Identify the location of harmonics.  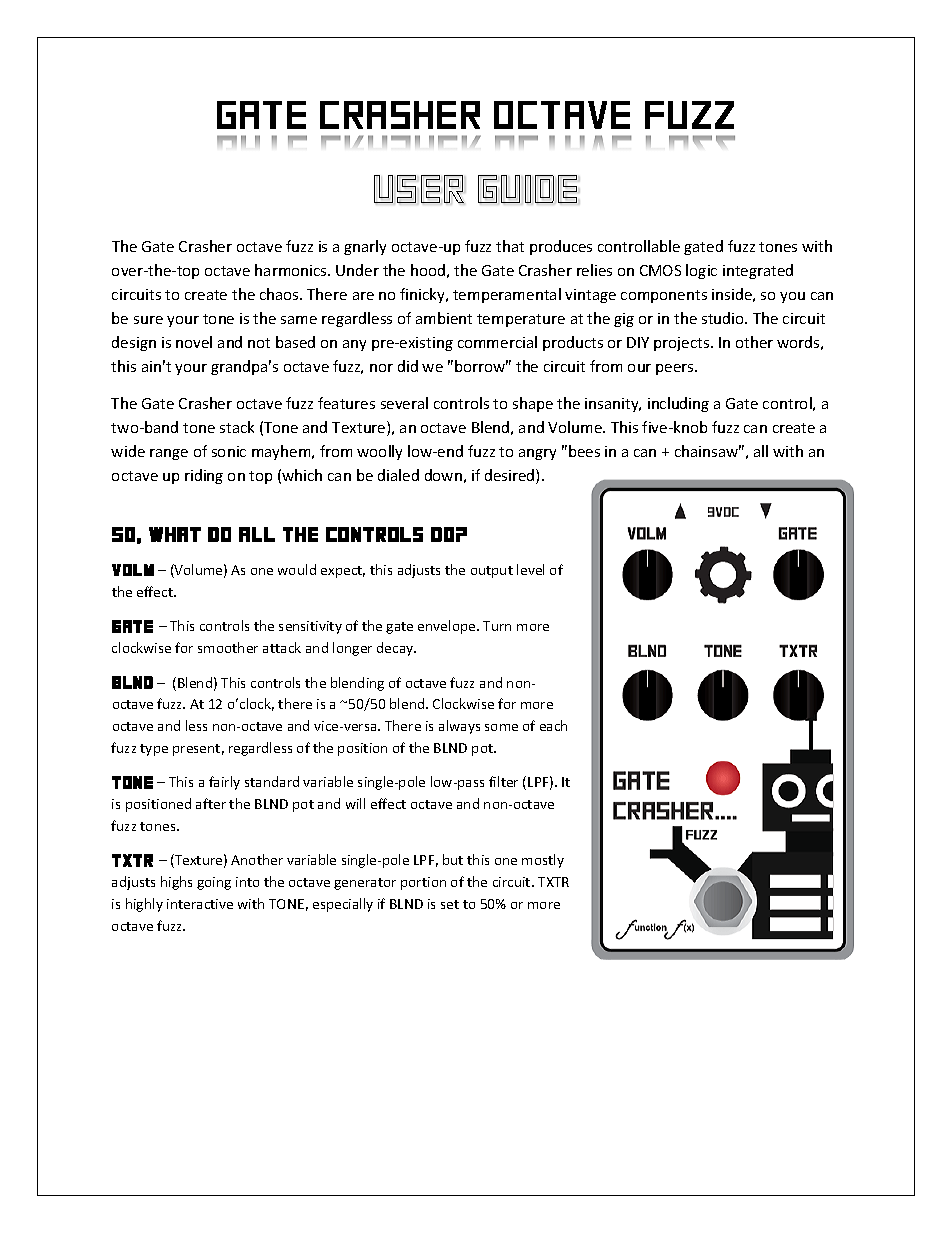
(292, 270).
